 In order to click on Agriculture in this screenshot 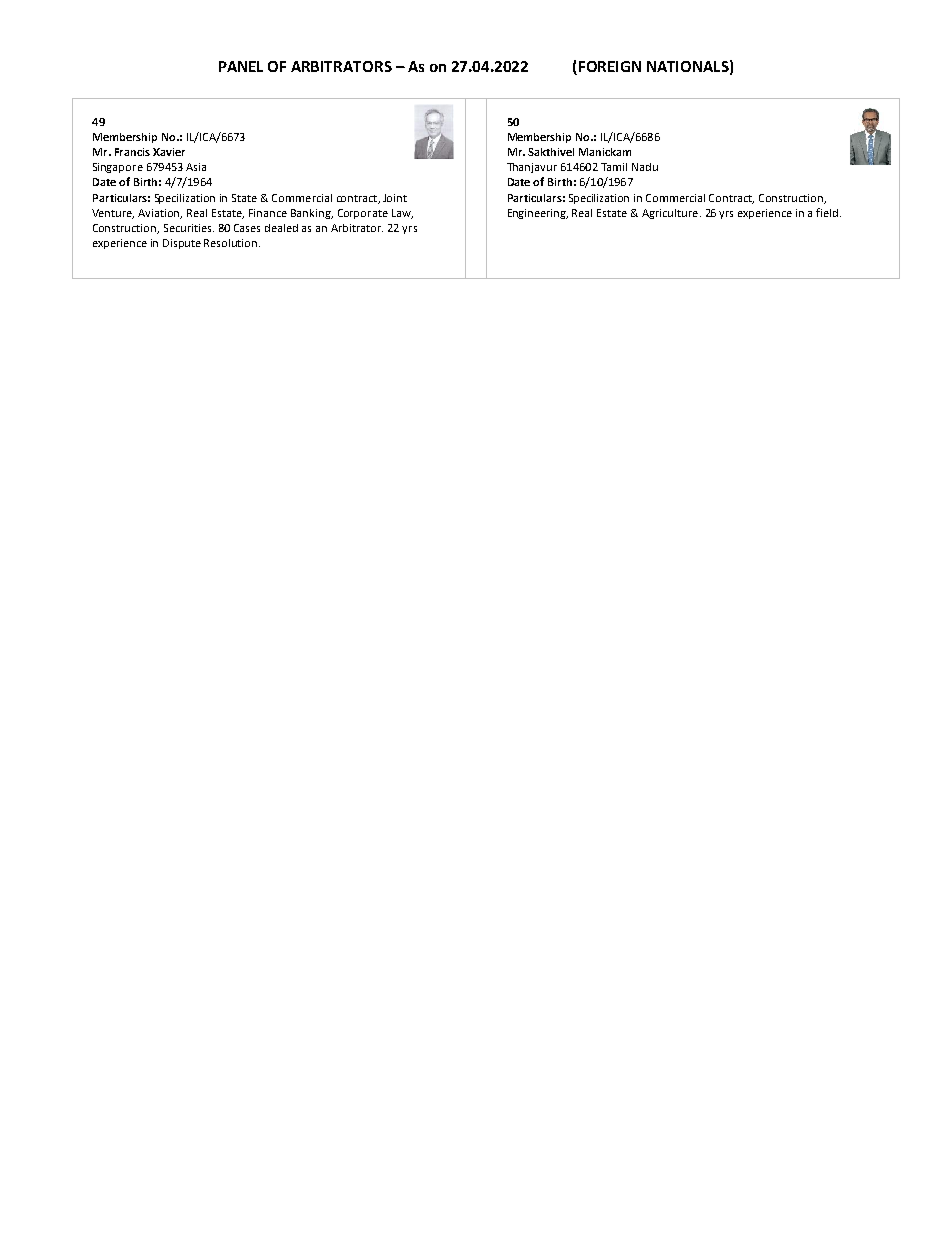, I will do `click(670, 214)`.
